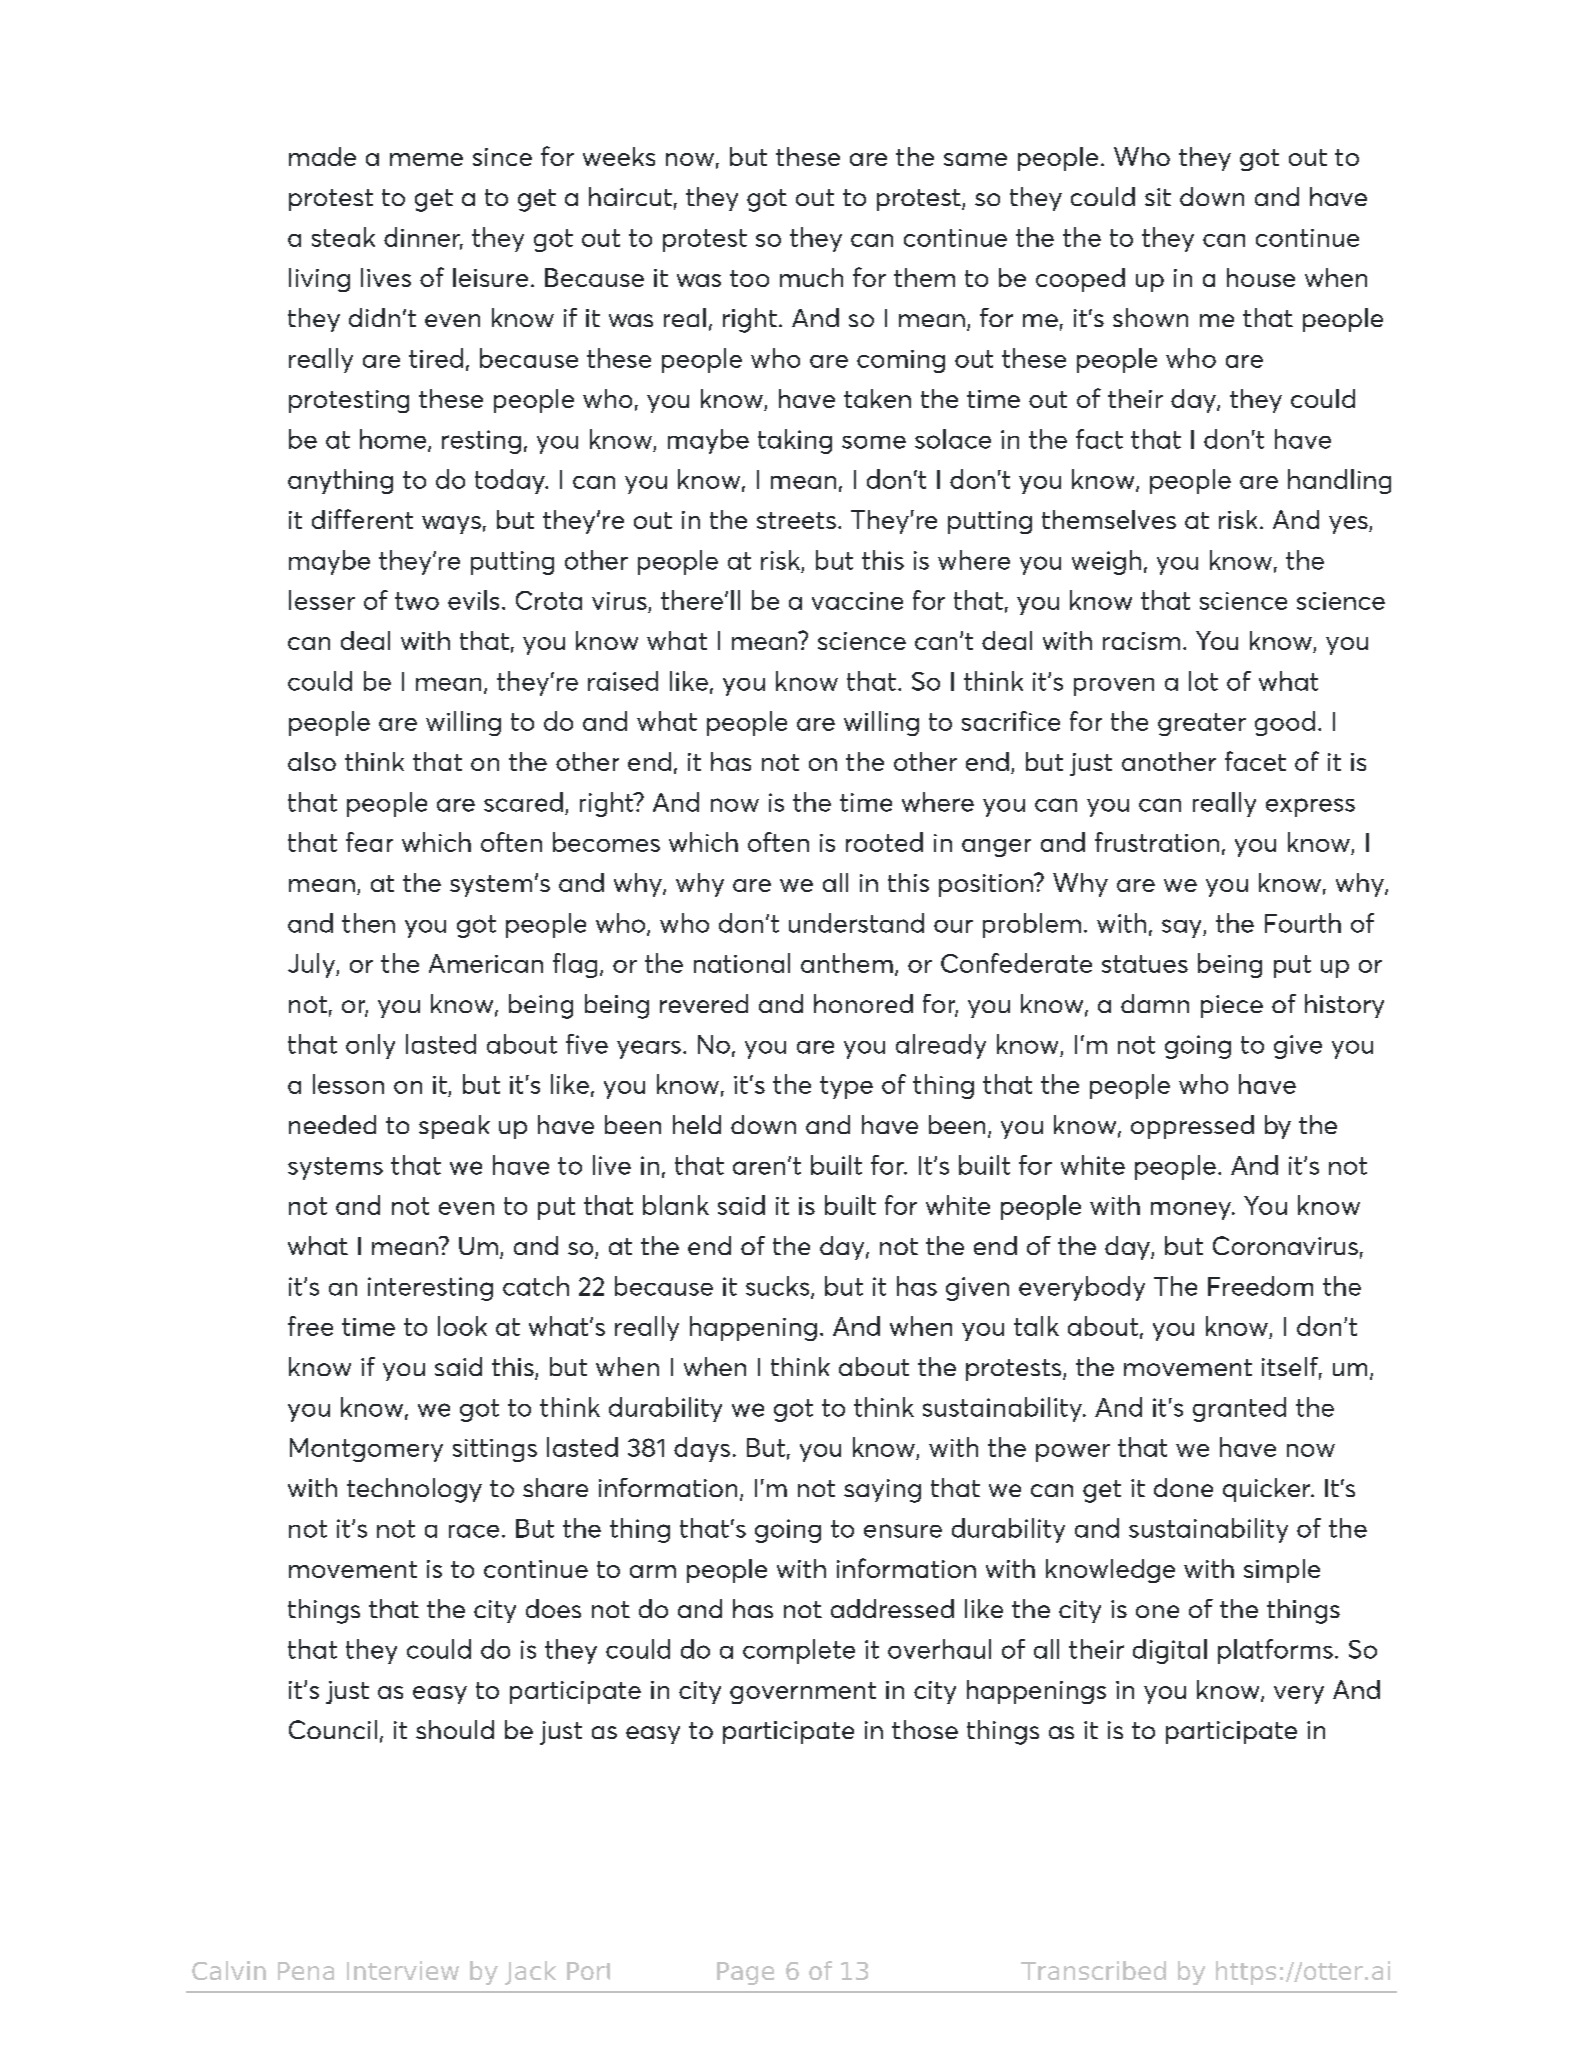 The height and width of the page is (2048, 1583). I want to click on money, so click(1192, 1211).
